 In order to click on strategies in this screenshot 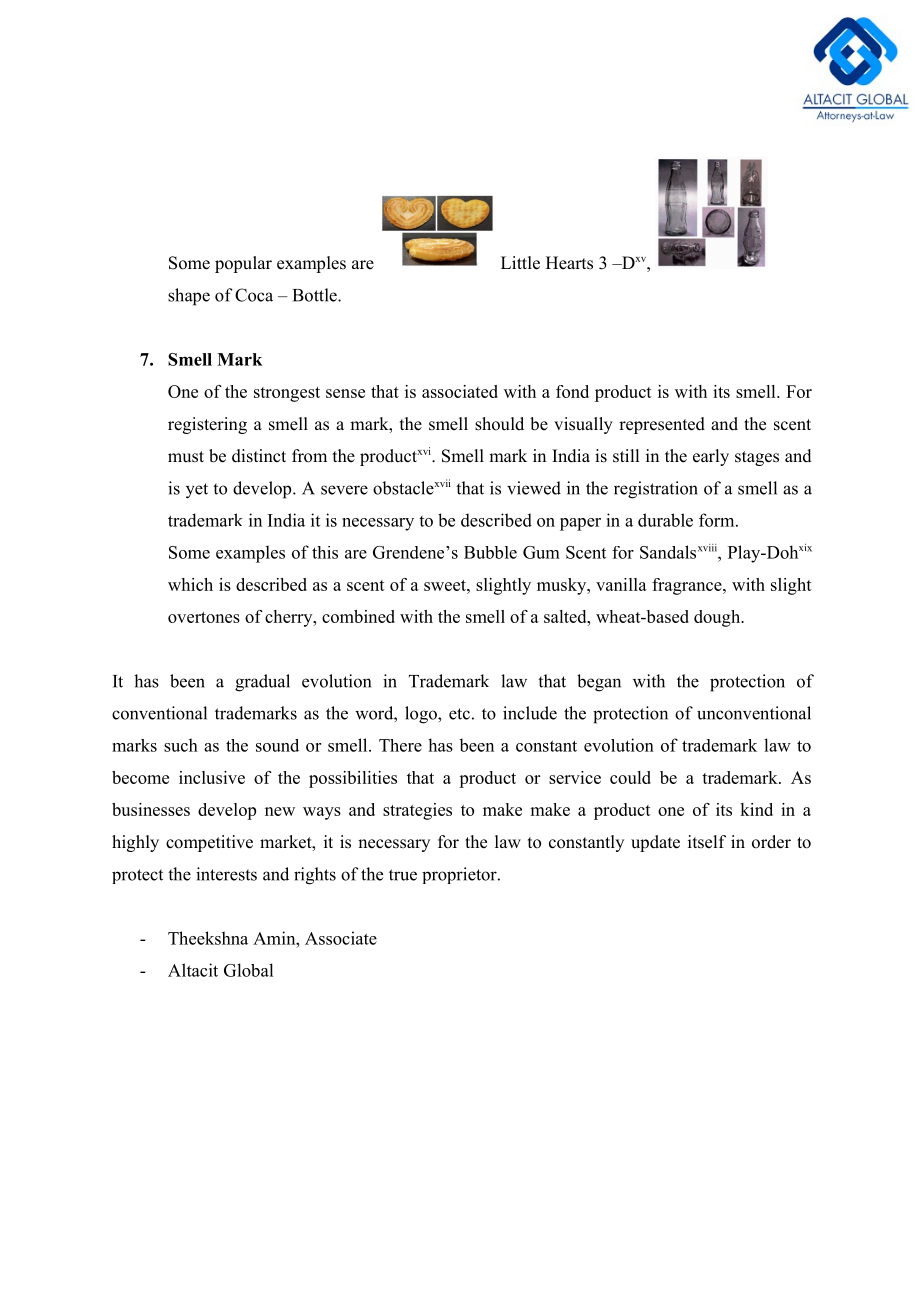, I will do `click(417, 811)`.
